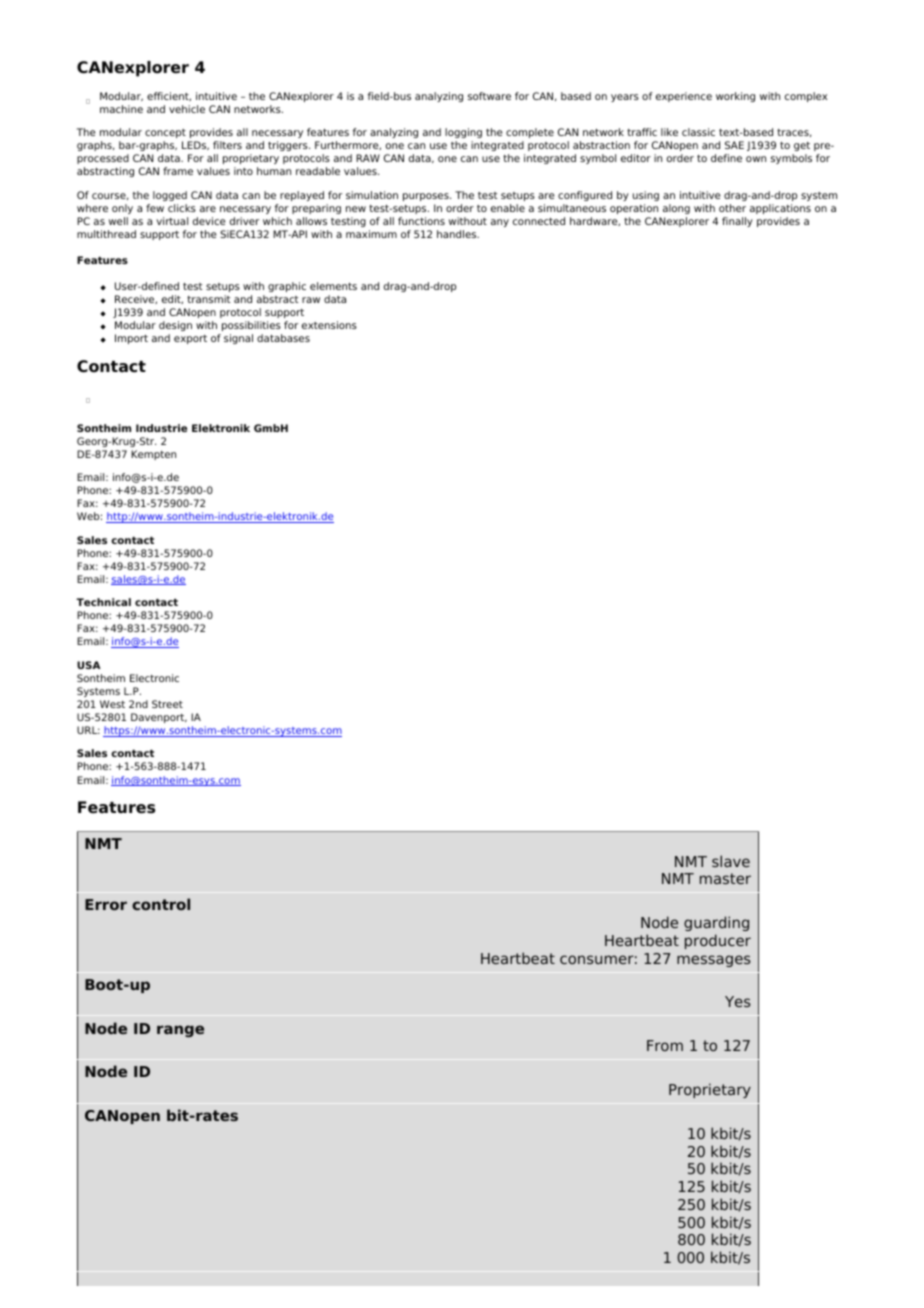 This page has width=924, height=1308. What do you see at coordinates (716, 923) in the page?
I see `guarding` at bounding box center [716, 923].
